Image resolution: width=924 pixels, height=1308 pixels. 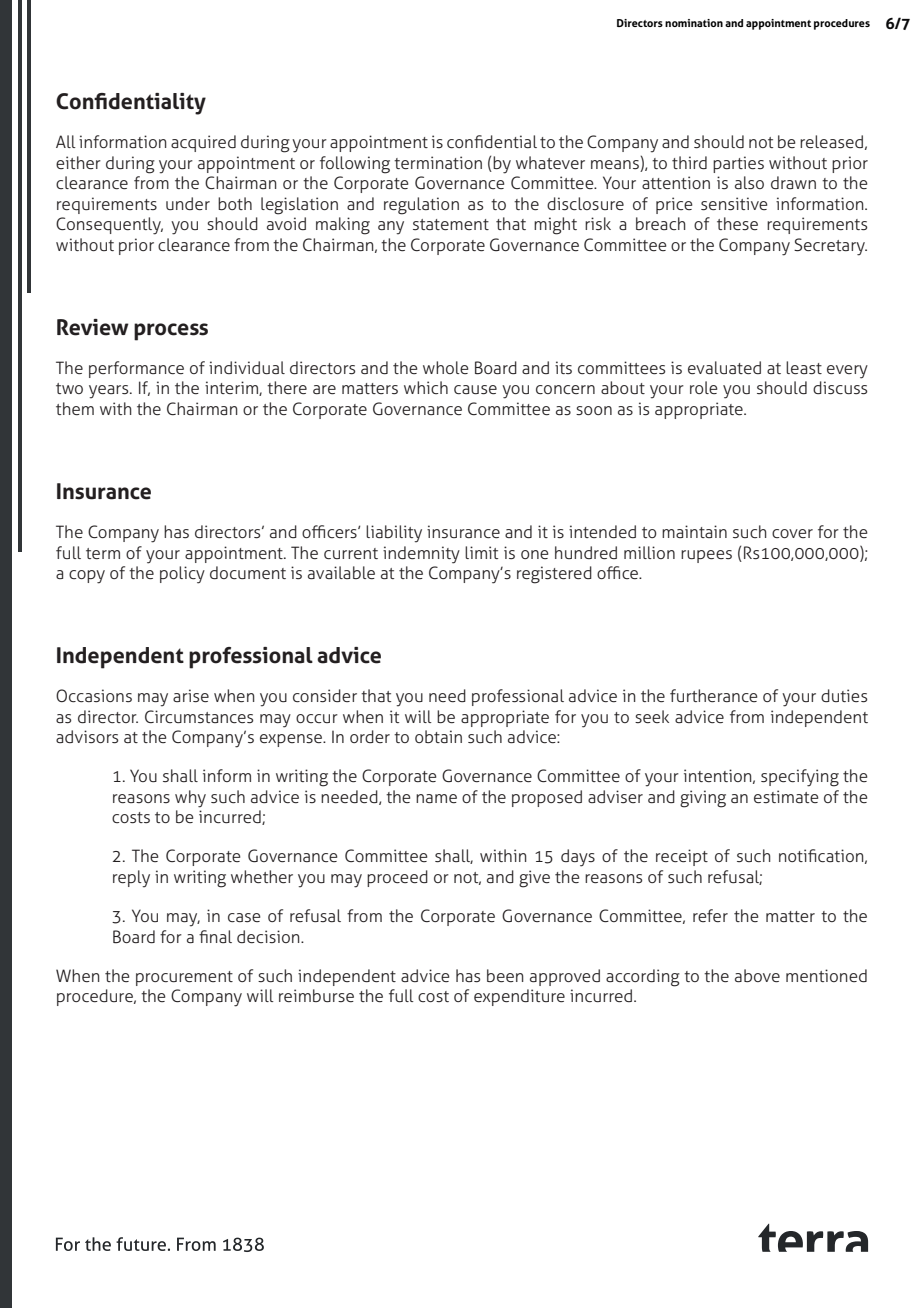 I want to click on whole, so click(x=445, y=367).
